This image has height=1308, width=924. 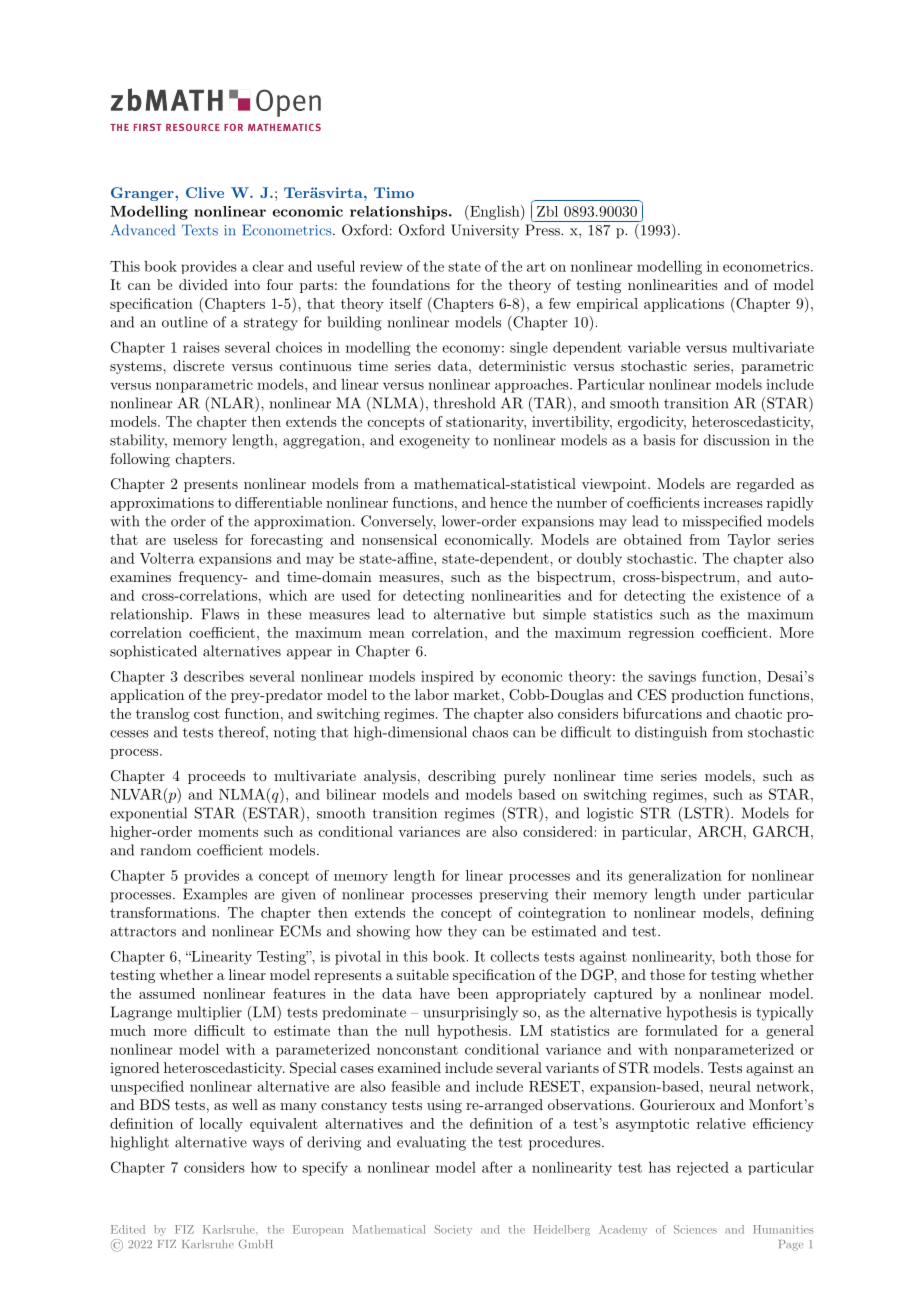 I want to click on production, so click(x=707, y=696).
